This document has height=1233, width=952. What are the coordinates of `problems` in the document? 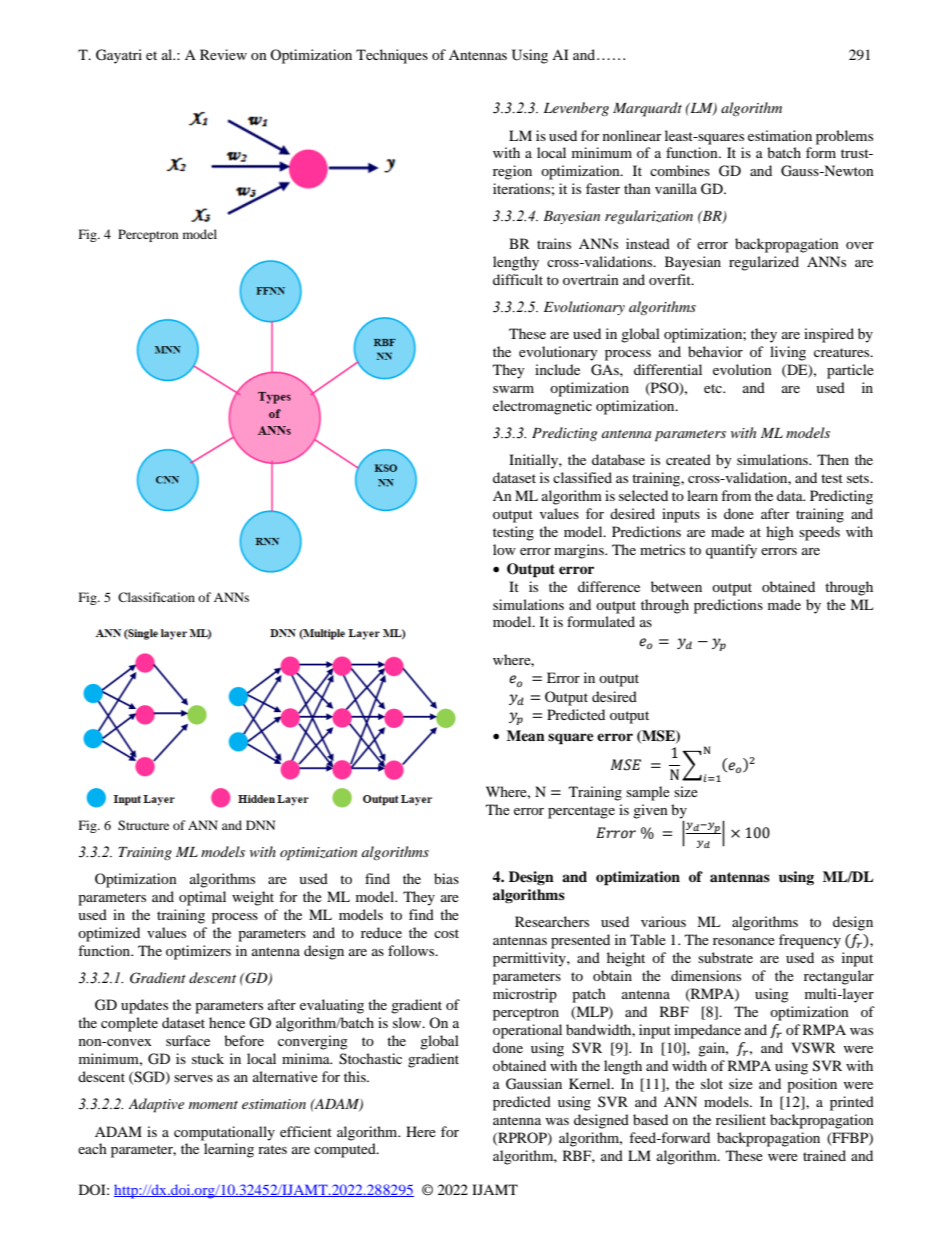 It's located at (844, 137).
